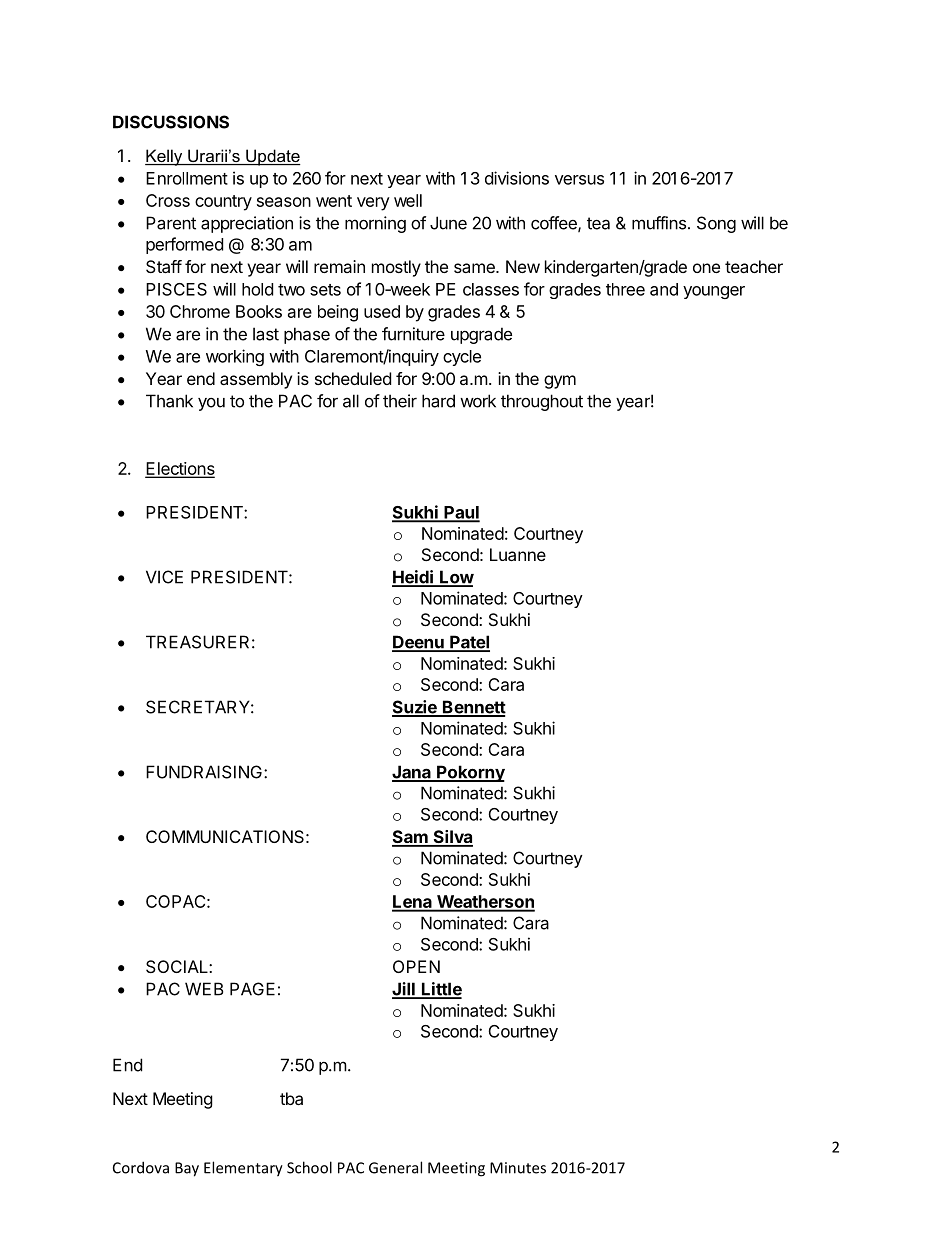  Describe the element at coordinates (408, 200) in the document. I see `well` at that location.
